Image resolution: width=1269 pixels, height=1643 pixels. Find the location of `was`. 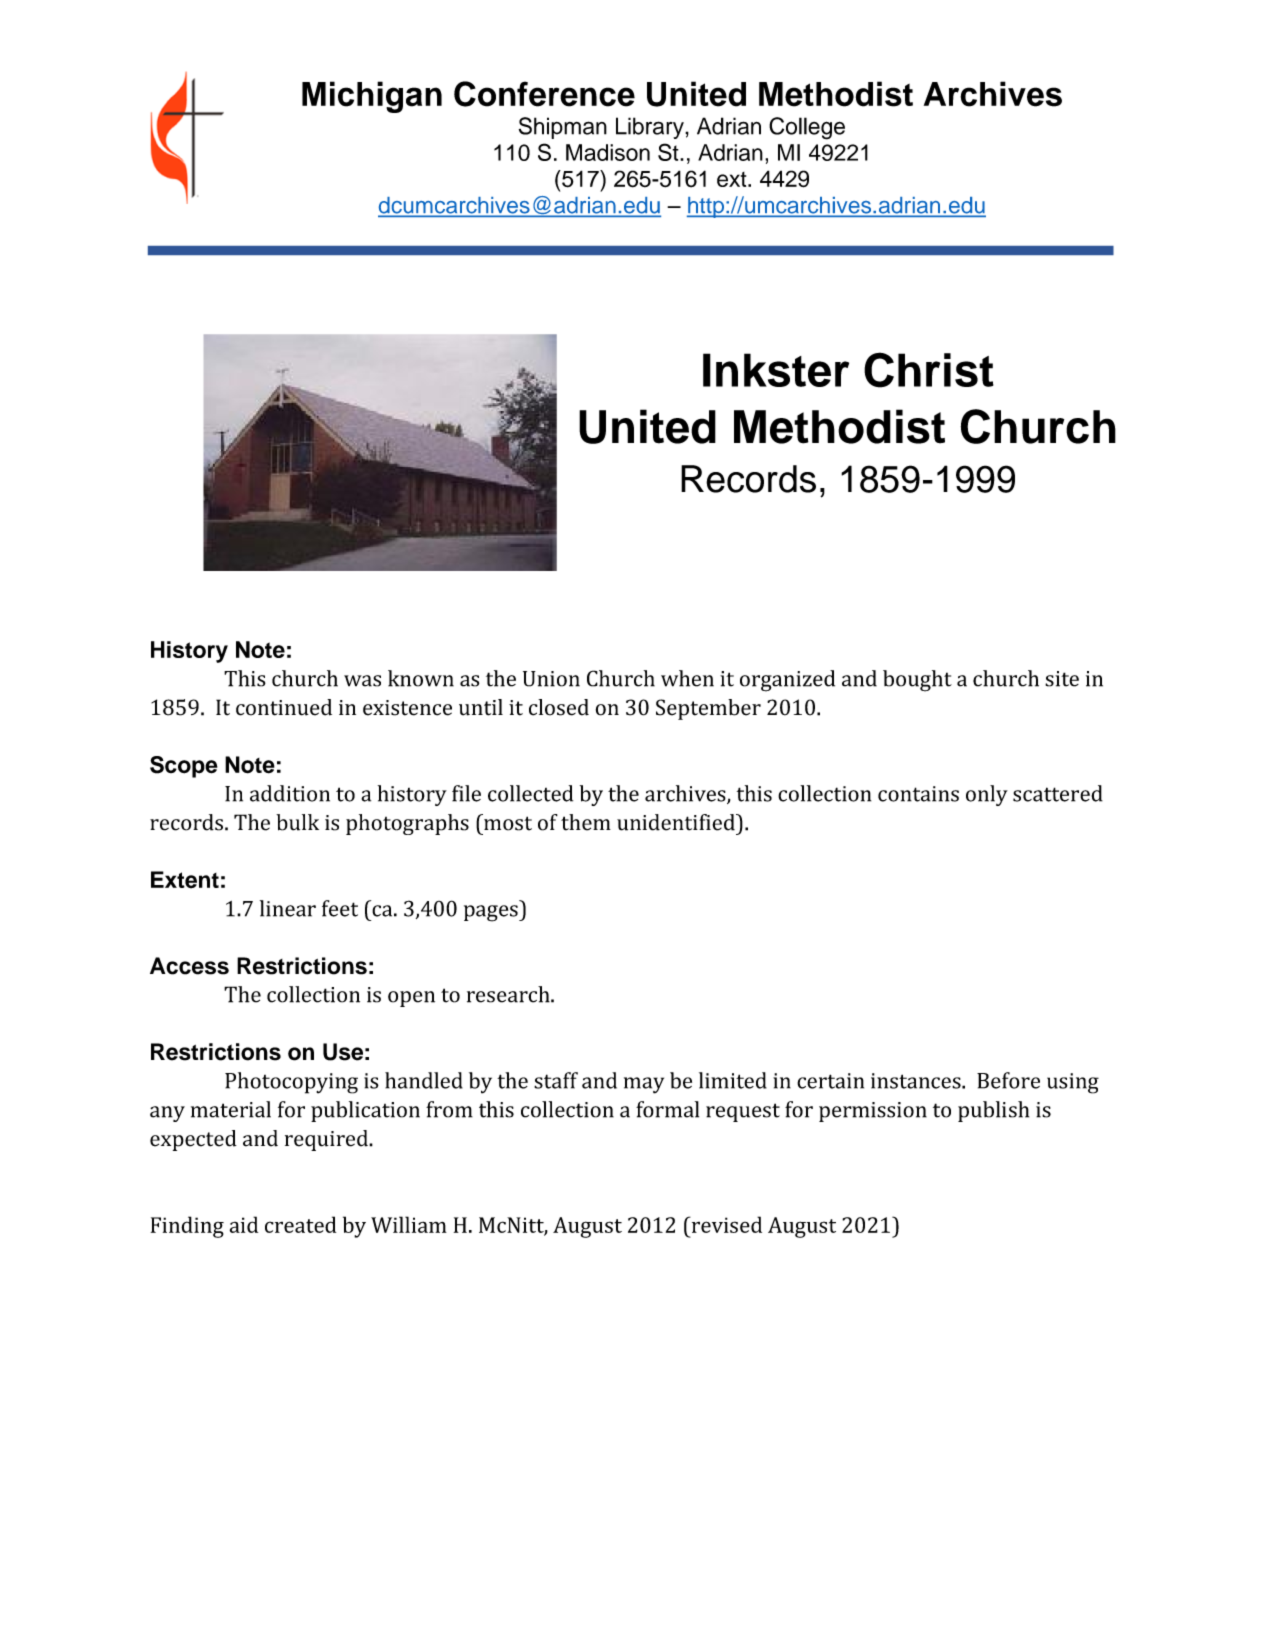

was is located at coordinates (362, 681).
